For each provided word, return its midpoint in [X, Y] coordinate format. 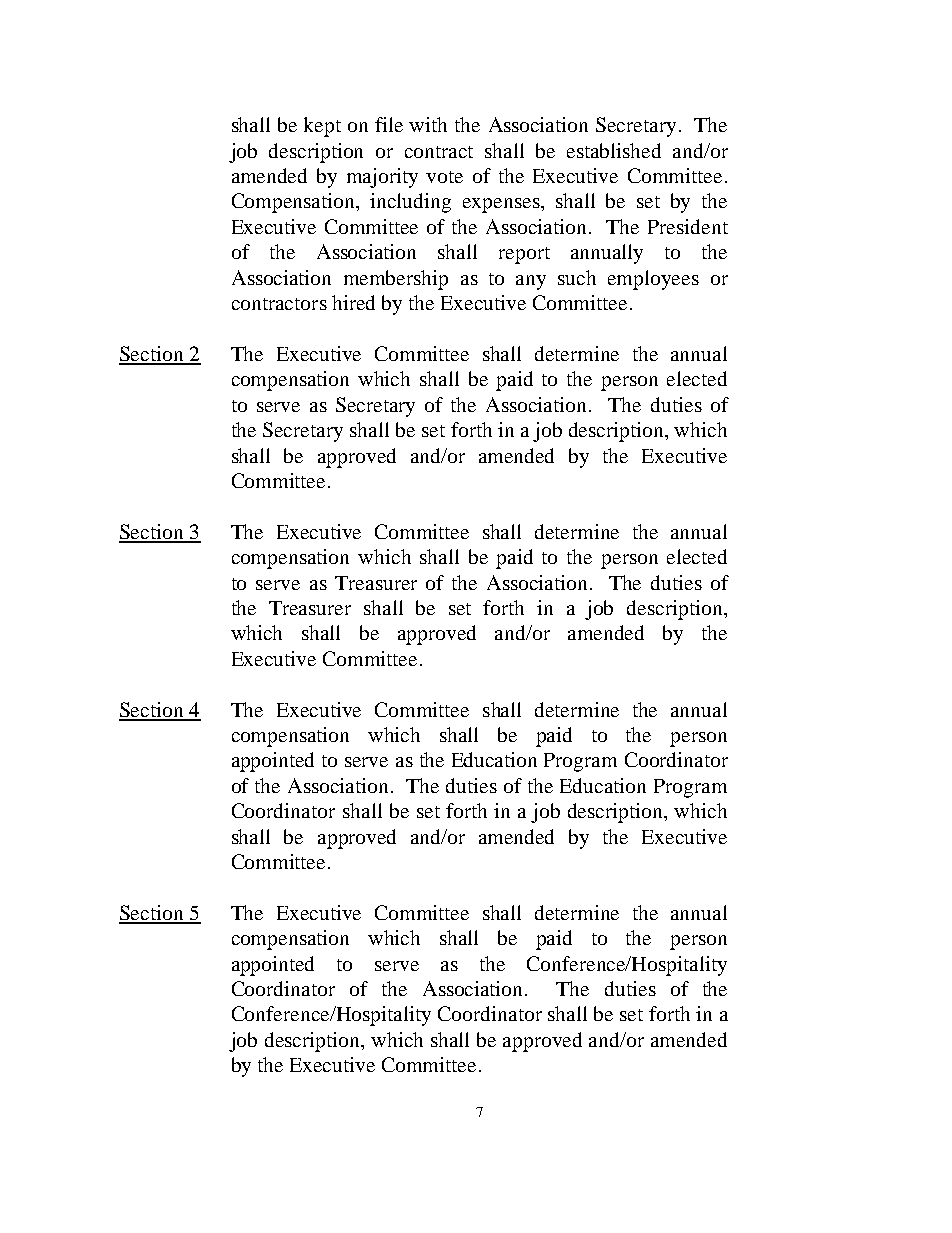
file [389, 124]
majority [382, 178]
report [524, 255]
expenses [502, 205]
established [614, 150]
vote [444, 177]
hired [353, 302]
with [428, 124]
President [688, 226]
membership [396, 280]
